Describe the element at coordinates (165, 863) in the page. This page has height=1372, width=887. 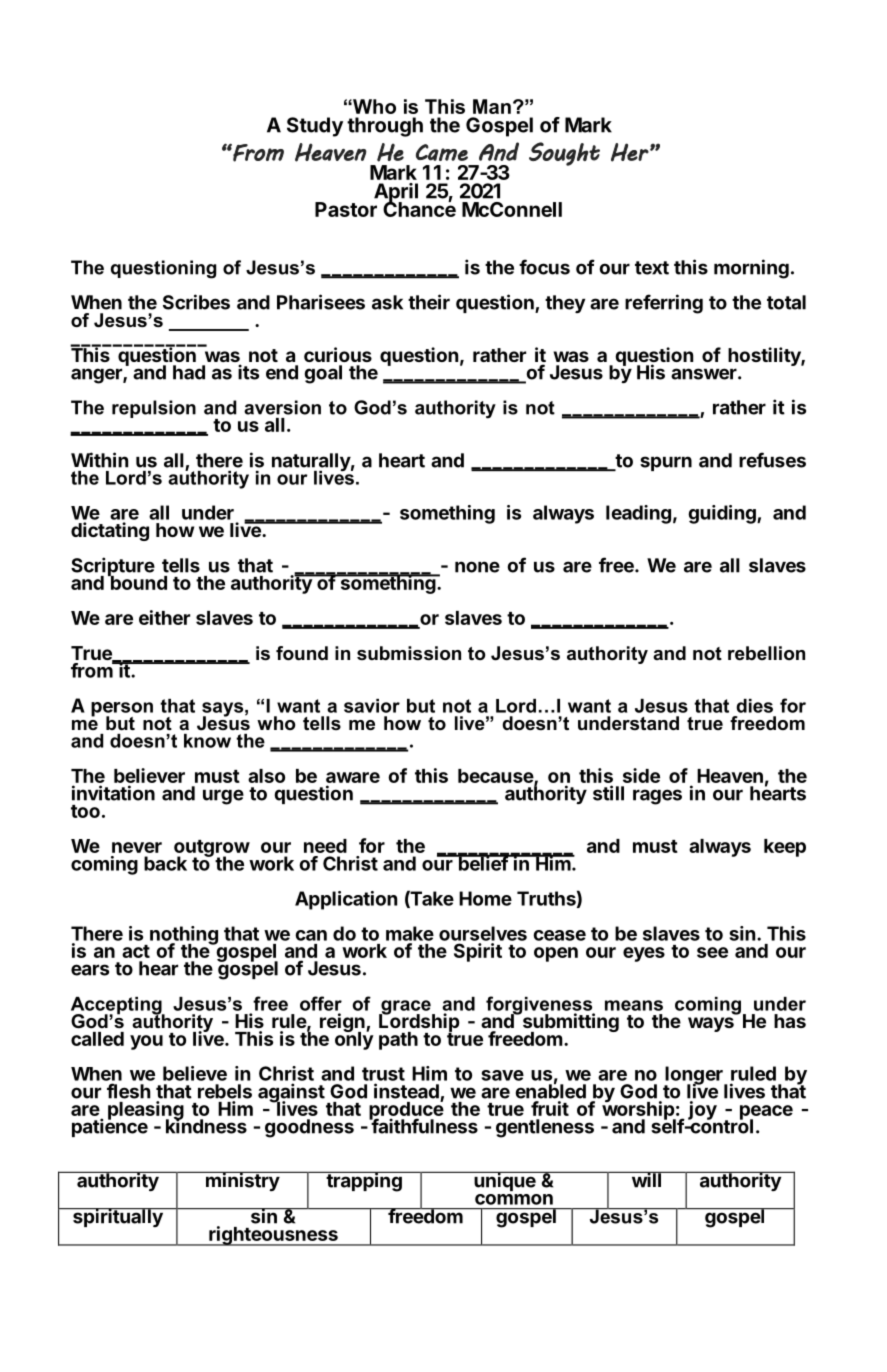
I see `back` at that location.
